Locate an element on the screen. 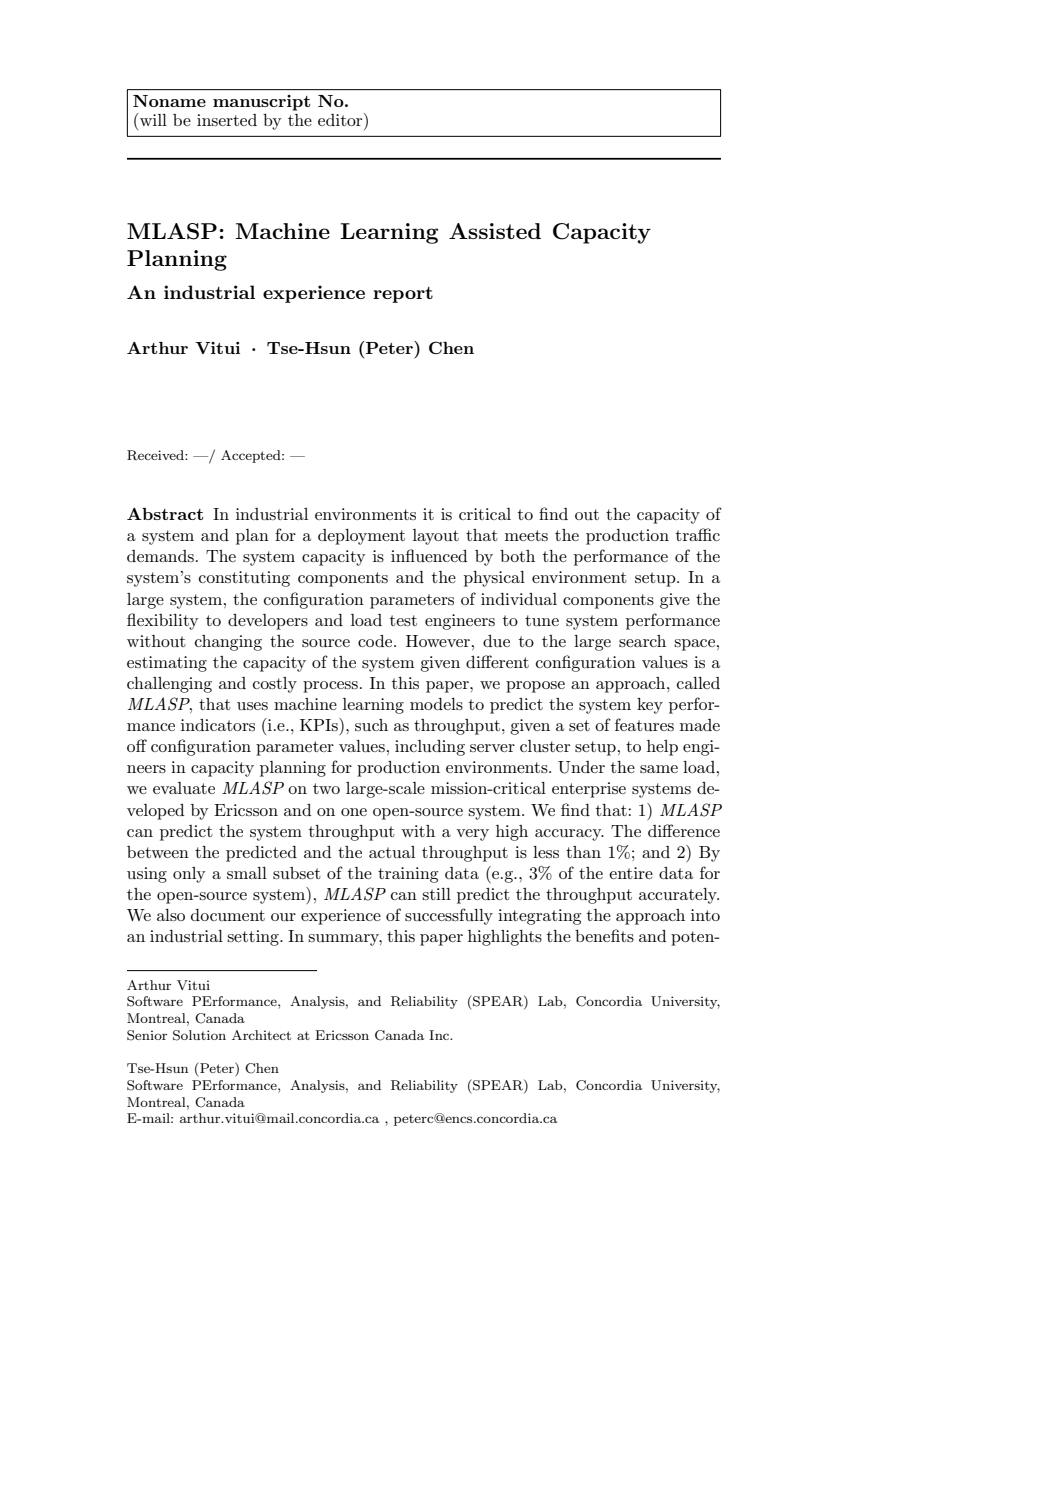 This screenshot has width=1050, height=1486. same is located at coordinates (659, 769).
